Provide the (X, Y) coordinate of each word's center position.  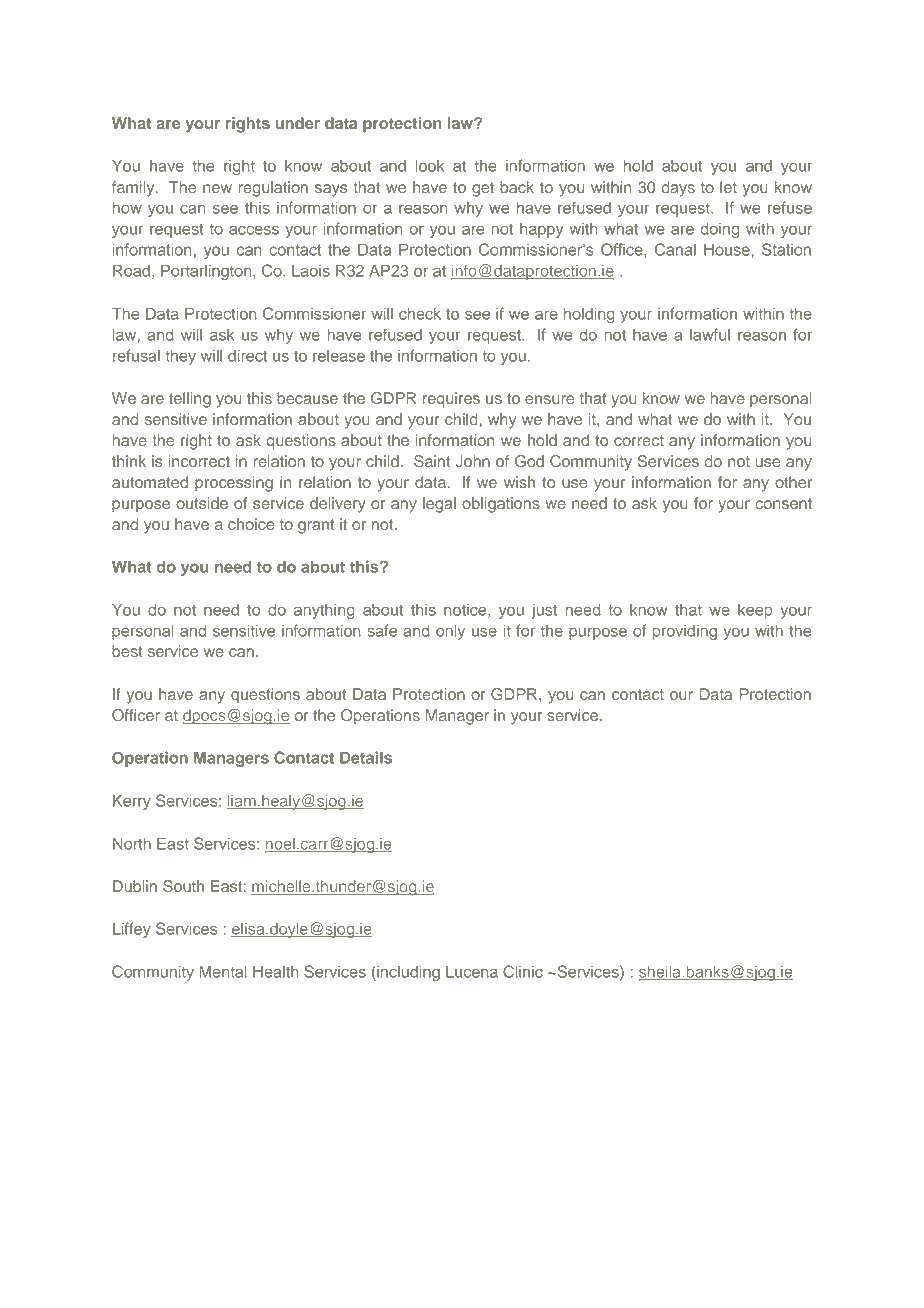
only (450, 632)
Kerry (132, 802)
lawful (710, 334)
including (407, 973)
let (728, 187)
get (483, 189)
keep (755, 611)
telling (190, 400)
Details (366, 757)
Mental (223, 971)
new (217, 188)
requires (451, 400)
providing (685, 632)
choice (251, 524)
